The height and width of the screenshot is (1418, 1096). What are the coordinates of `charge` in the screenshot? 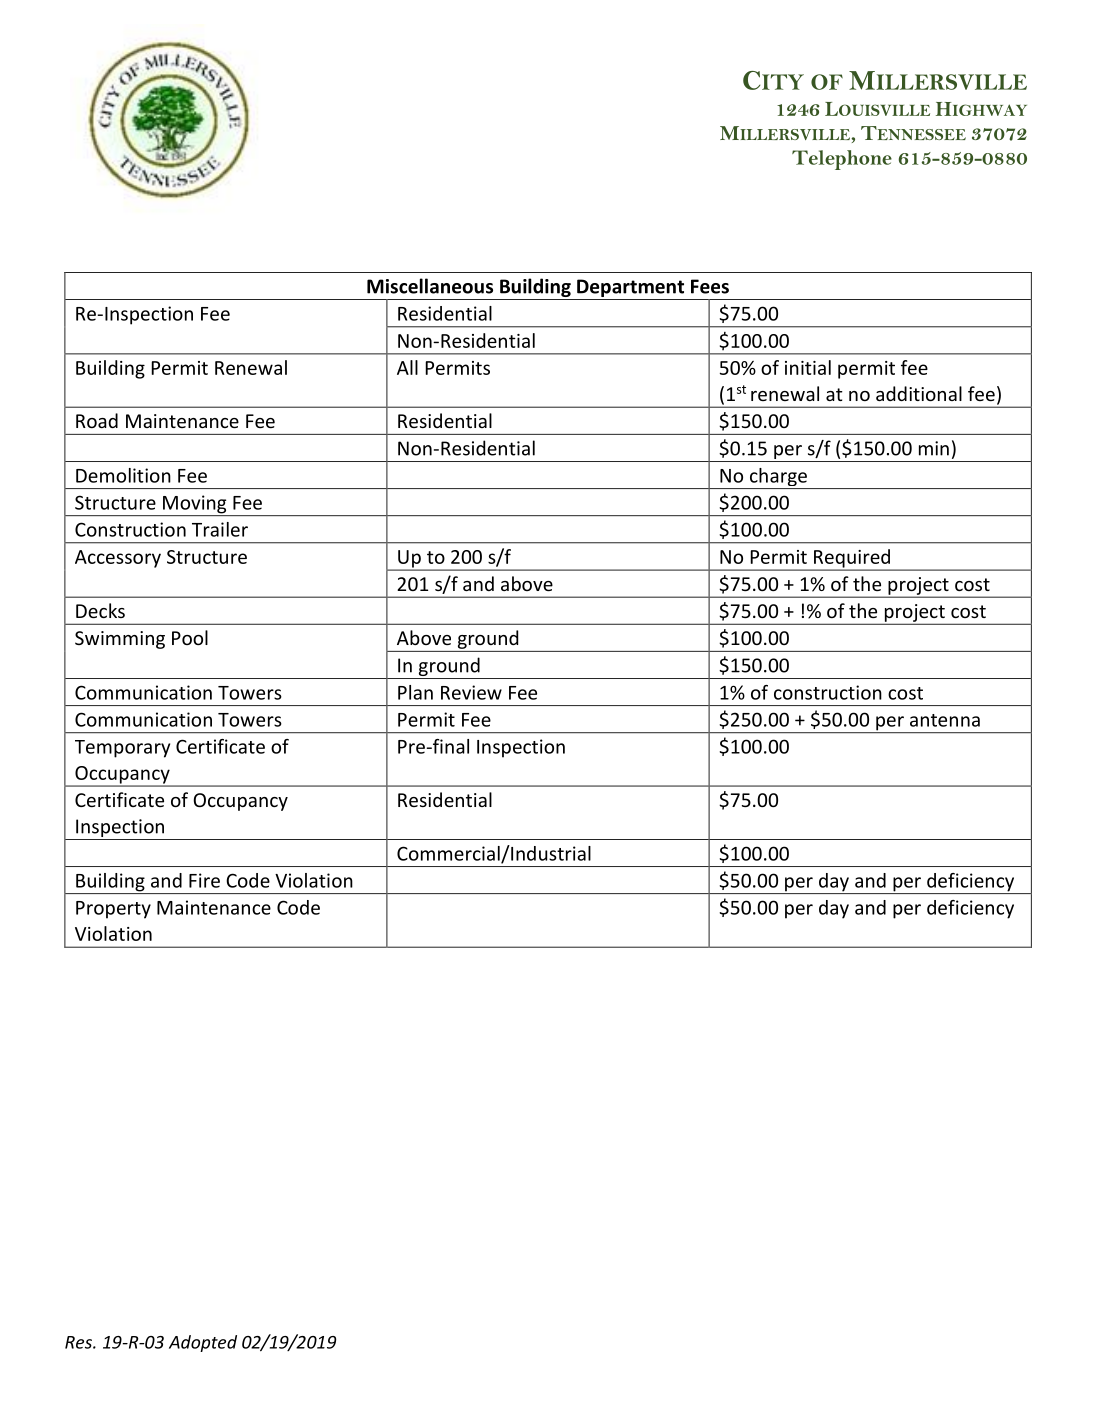 It's located at (778, 478).
